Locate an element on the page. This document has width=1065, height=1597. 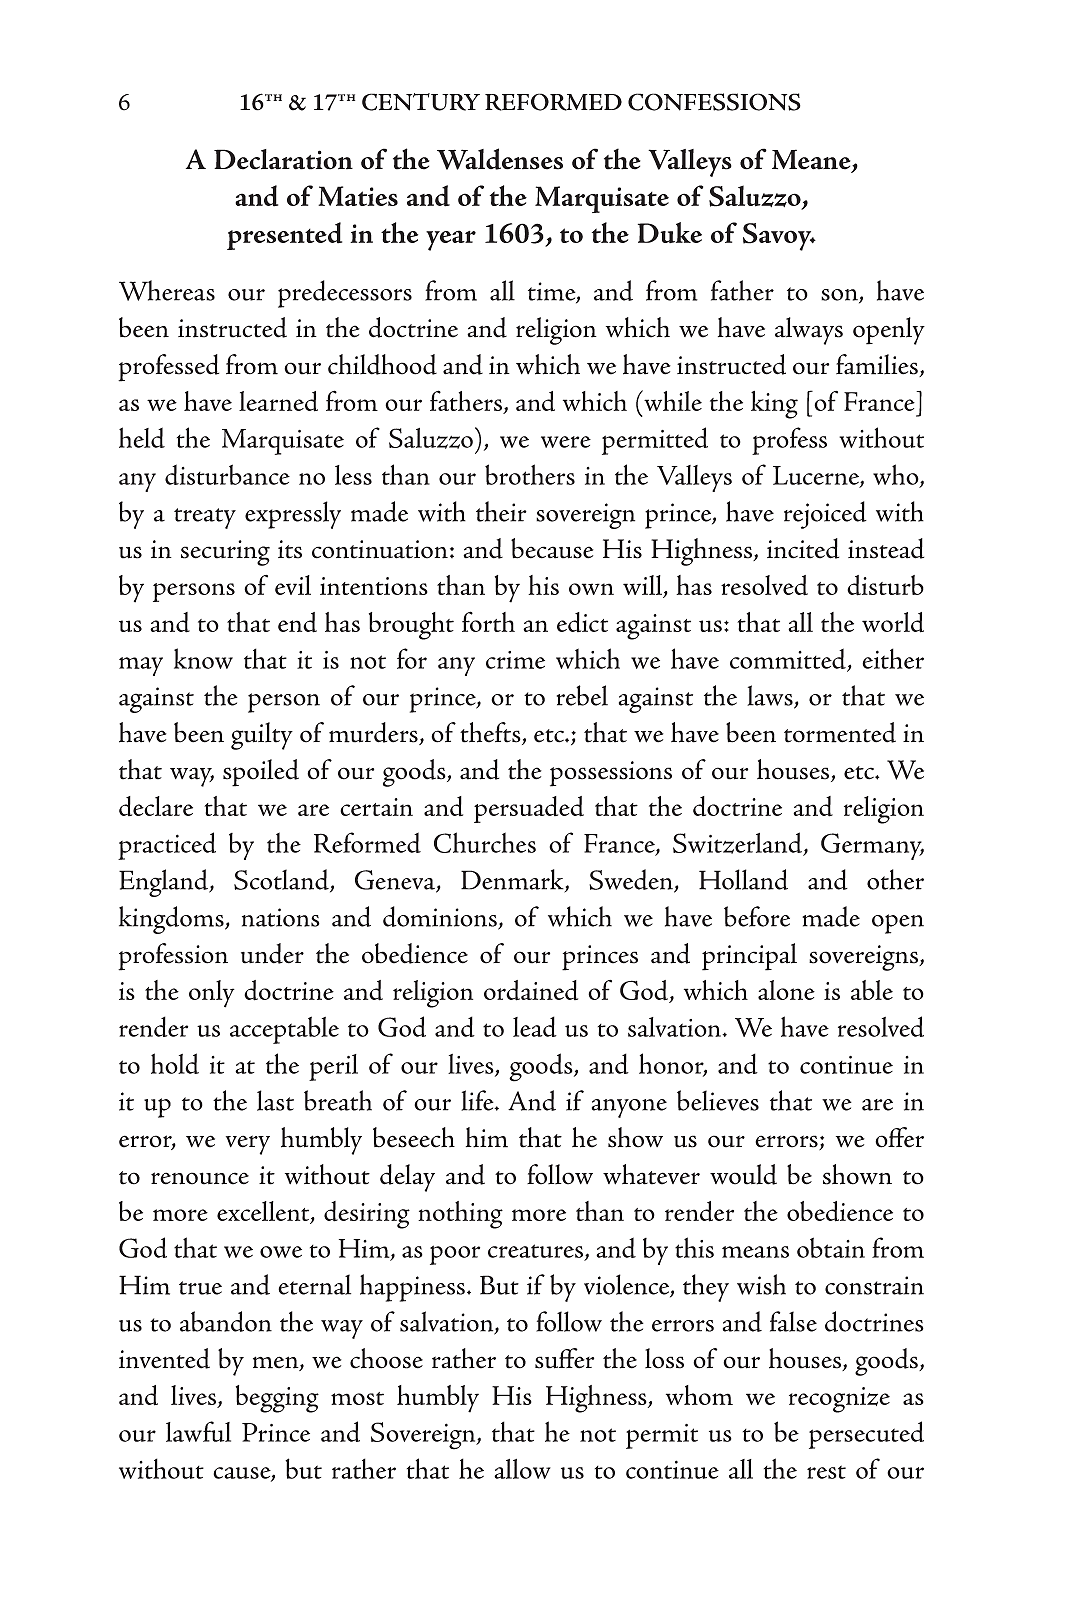
CENTURY is located at coordinates (421, 102).
